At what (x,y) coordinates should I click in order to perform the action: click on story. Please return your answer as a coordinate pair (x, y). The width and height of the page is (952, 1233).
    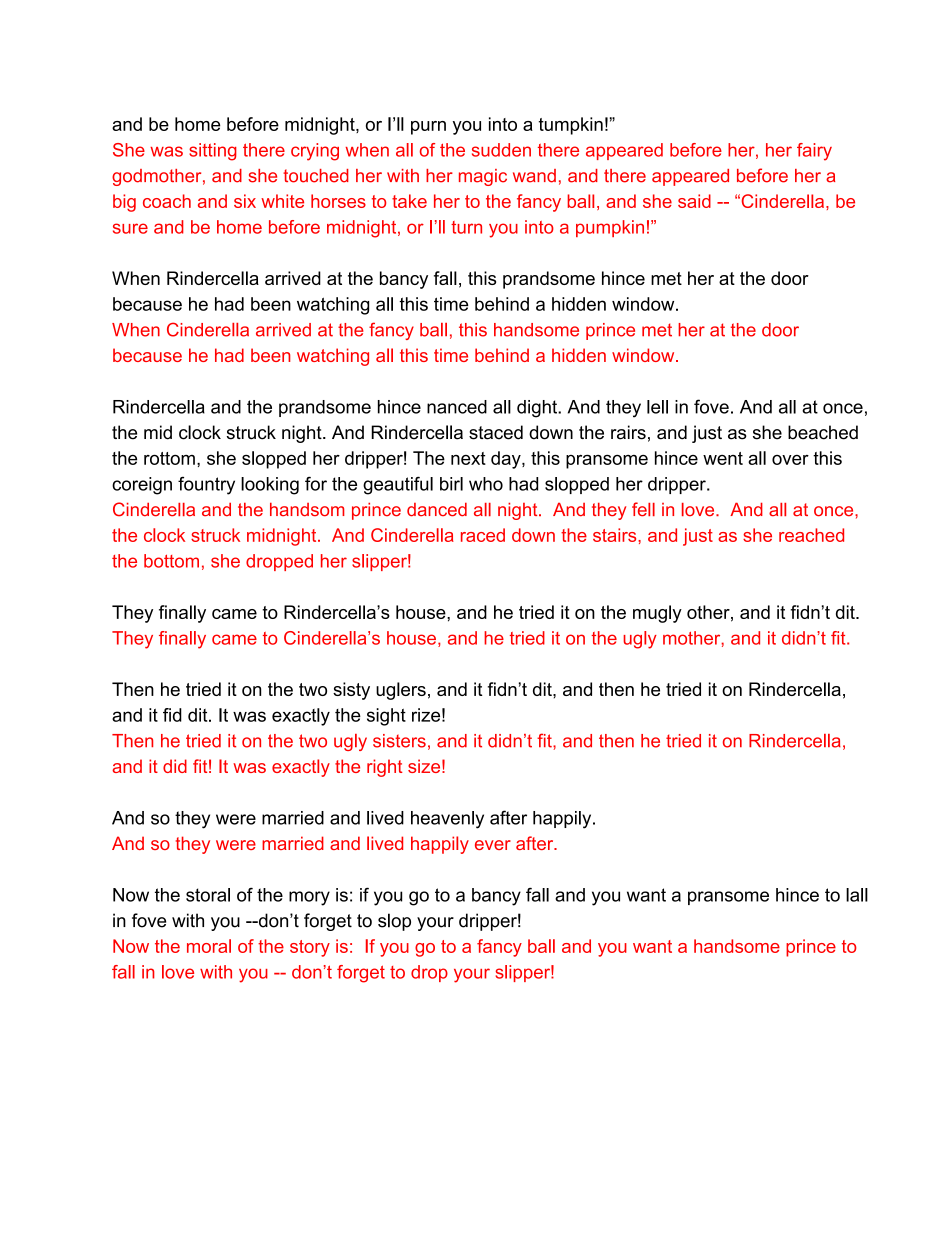
    Looking at the image, I should click on (310, 948).
